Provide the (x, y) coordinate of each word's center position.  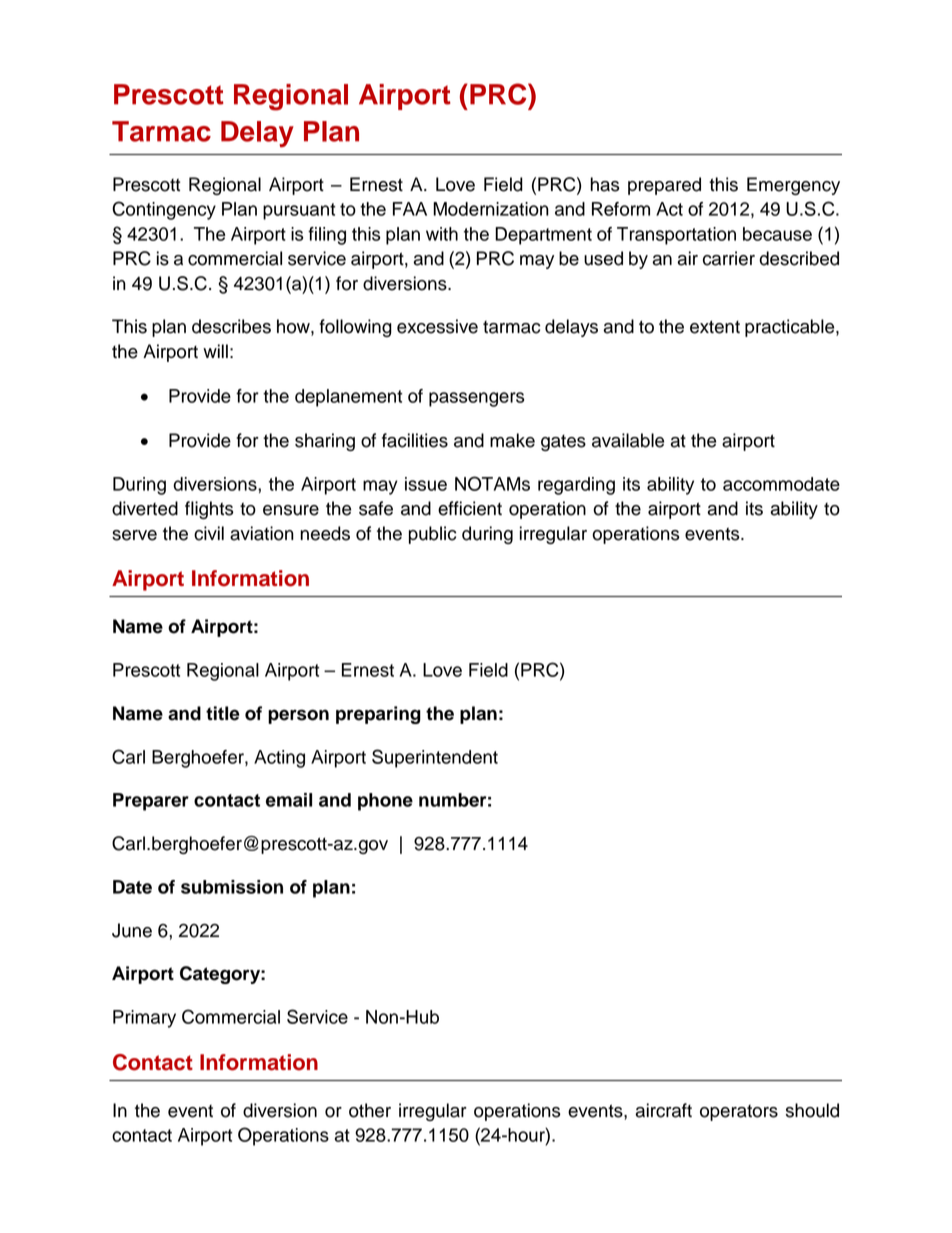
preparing (378, 715)
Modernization (491, 209)
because (777, 234)
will (215, 351)
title (223, 713)
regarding (576, 486)
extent (715, 327)
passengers (476, 399)
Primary (144, 1019)
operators (739, 1113)
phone (385, 802)
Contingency (164, 210)
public (432, 535)
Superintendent (435, 758)
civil (209, 533)
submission (232, 887)
